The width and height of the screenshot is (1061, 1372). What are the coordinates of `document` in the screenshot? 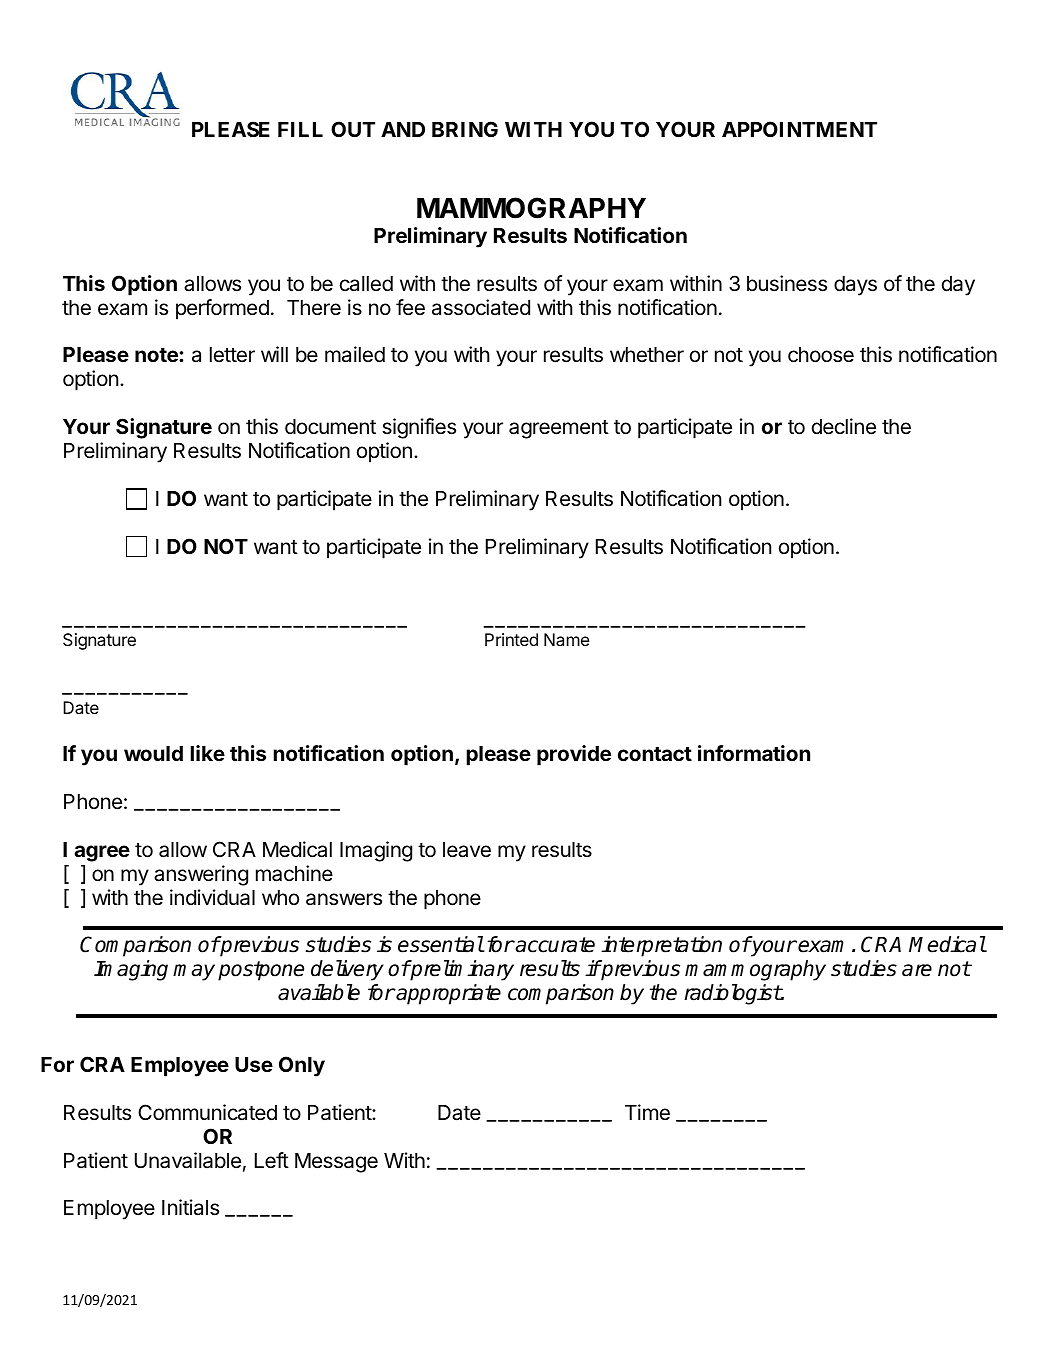 It's located at (330, 427).
